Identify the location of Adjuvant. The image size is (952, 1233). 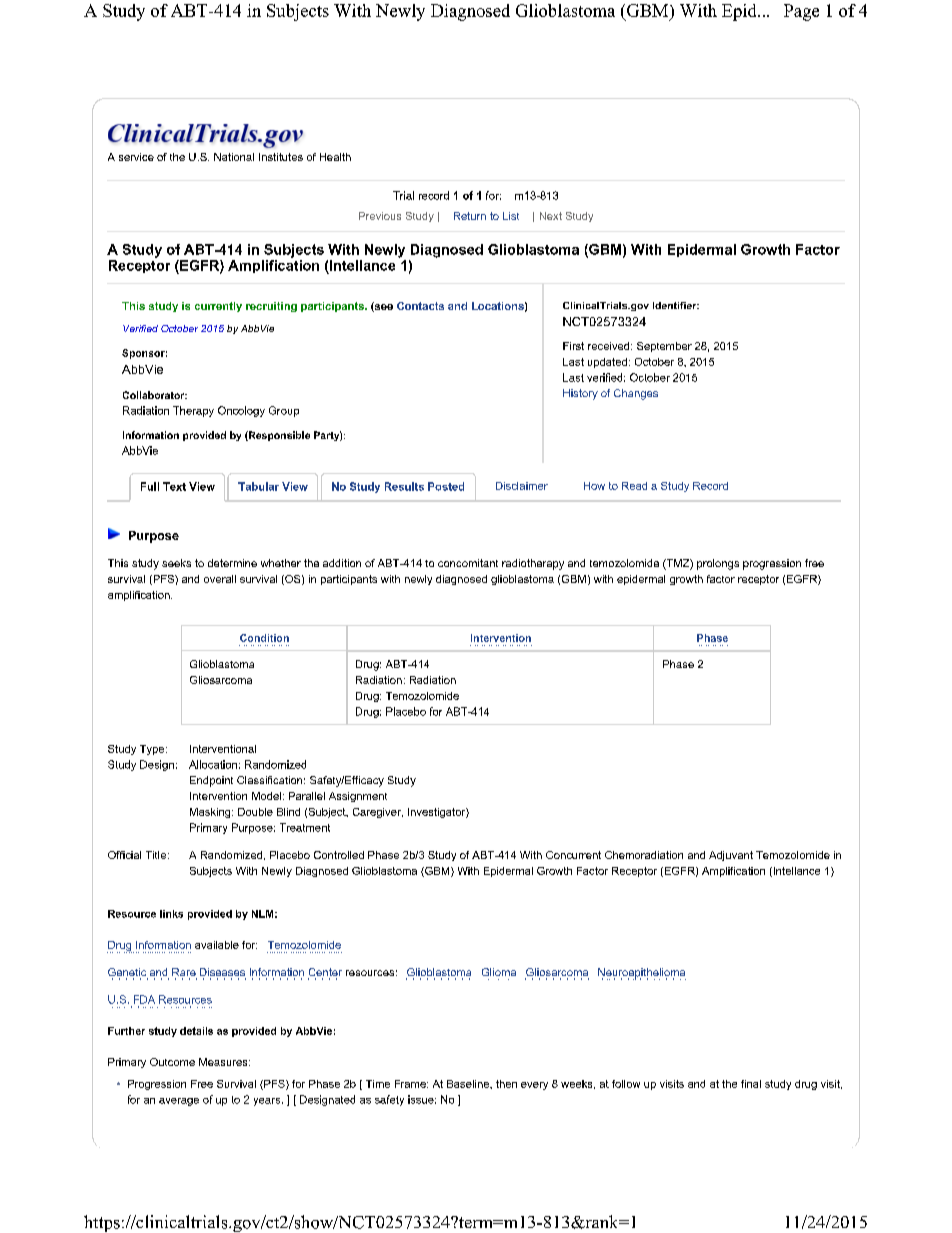
(731, 856).
